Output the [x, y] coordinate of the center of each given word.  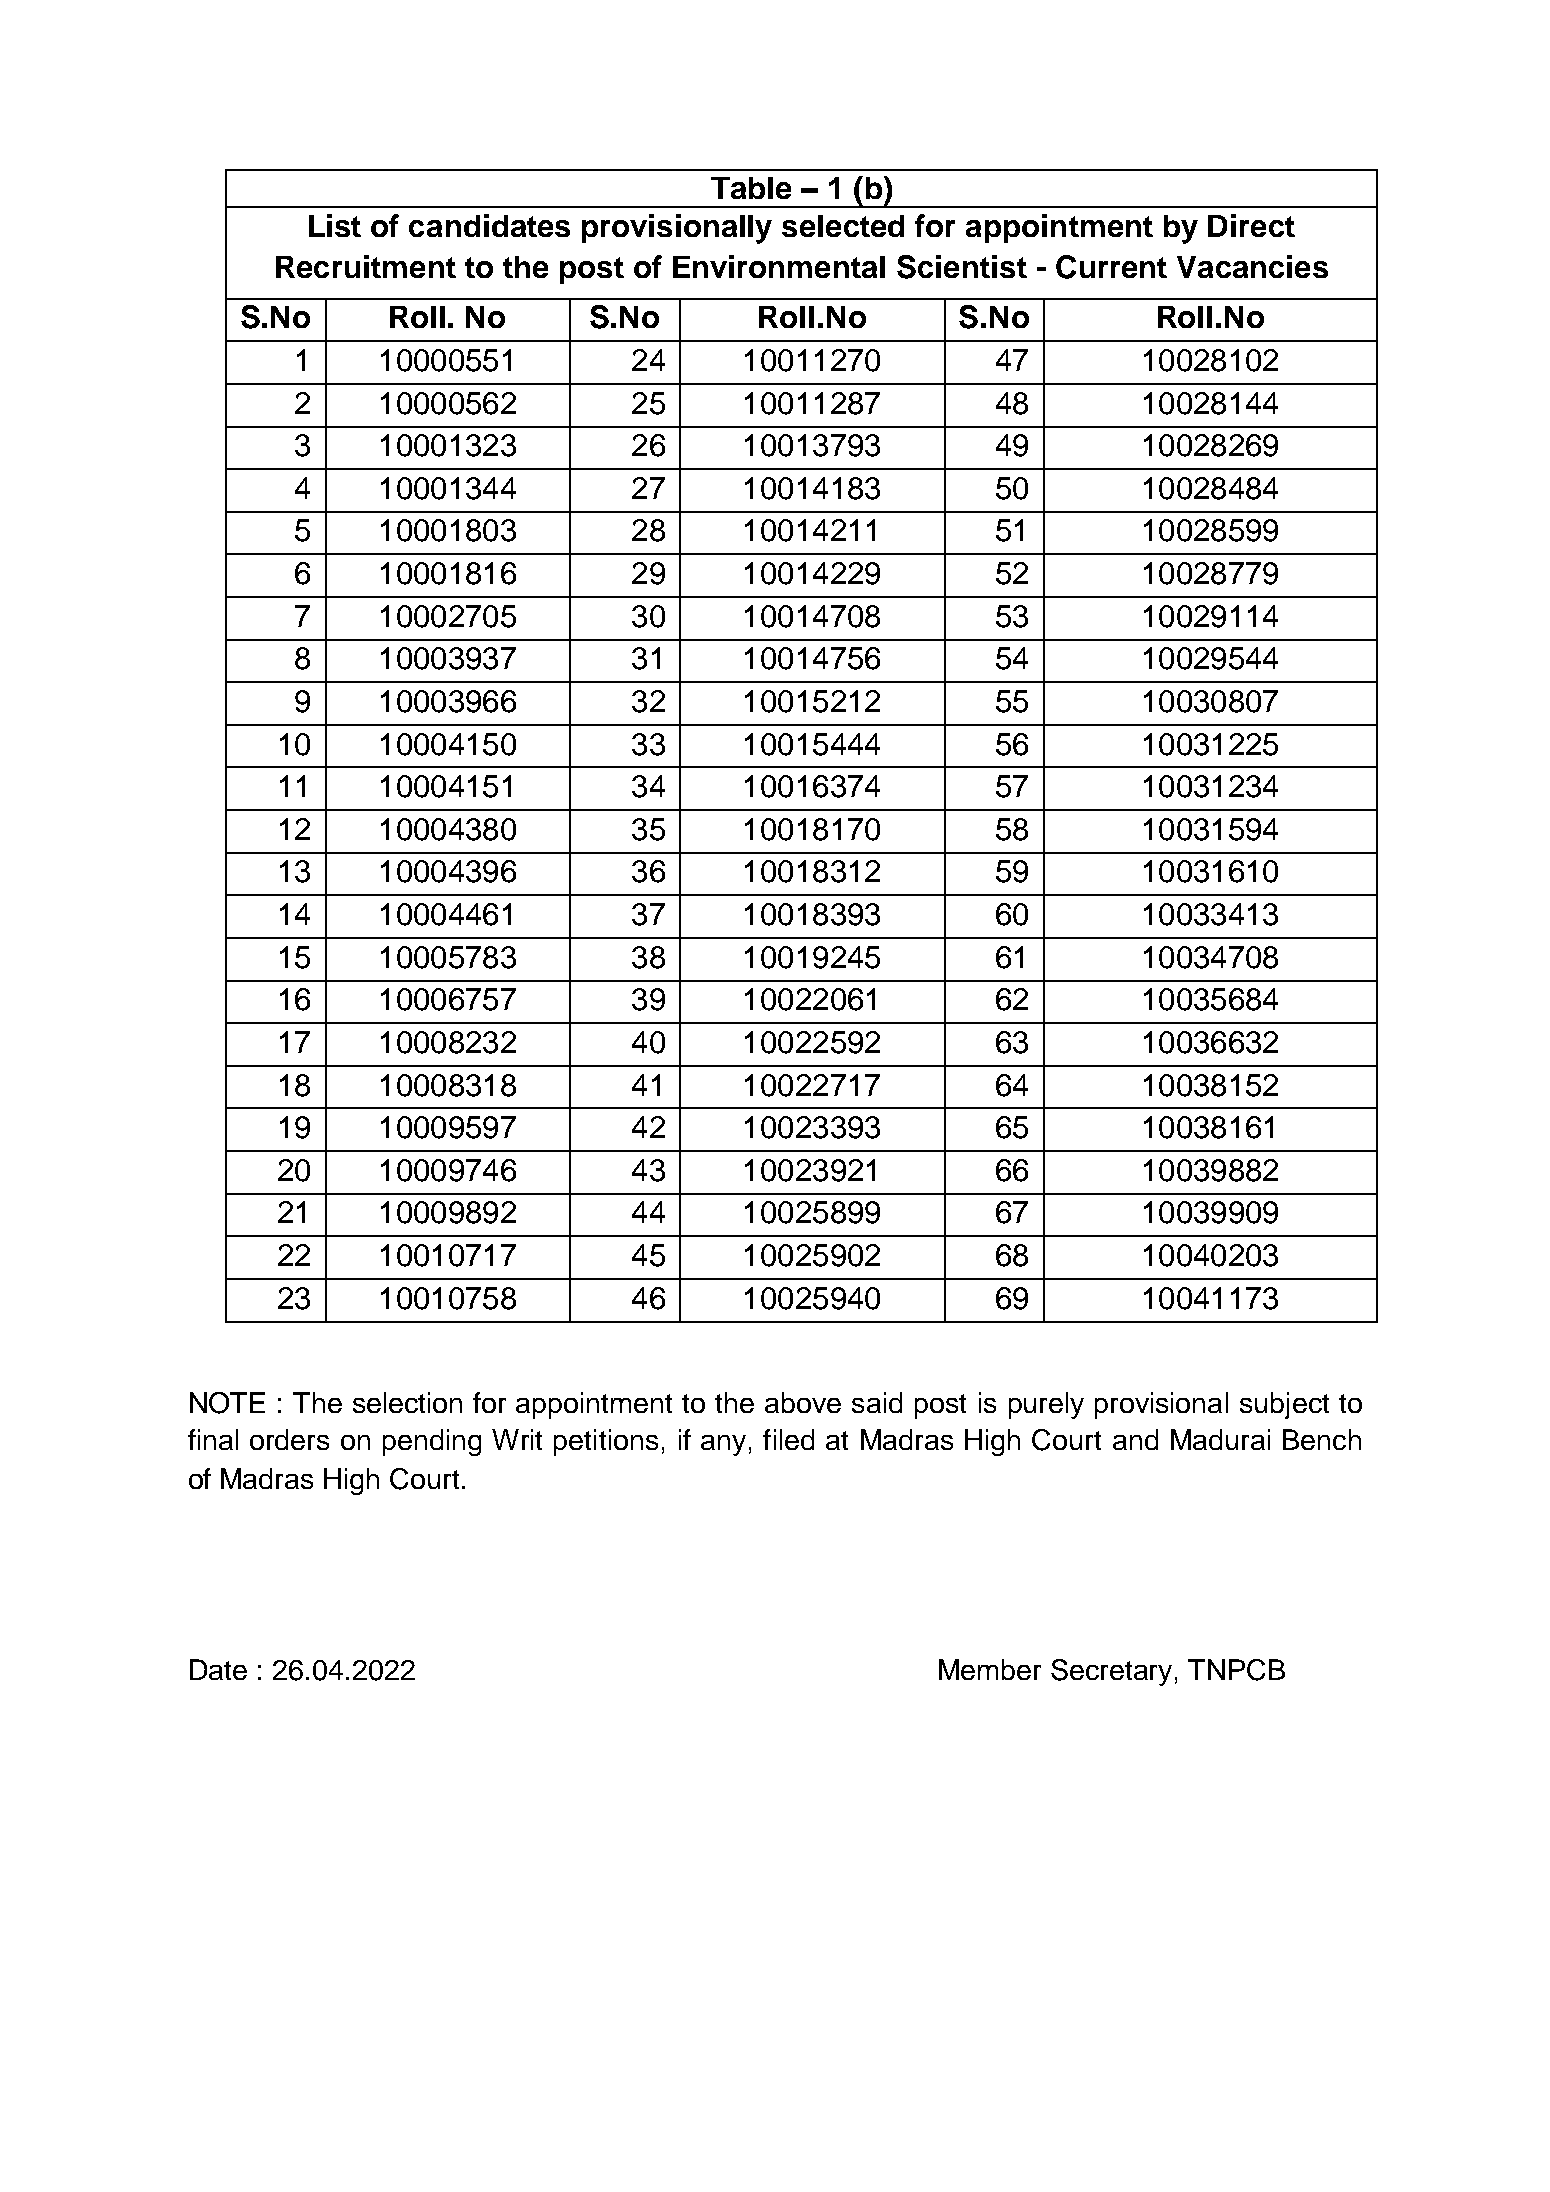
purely [1046, 1405]
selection [407, 1402]
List [335, 225]
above [803, 1402]
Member [990, 1669]
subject [1284, 1405]
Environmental [779, 266]
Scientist [962, 267]
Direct [1251, 225]
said [877, 1402]
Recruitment [366, 266]
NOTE [227, 1403]
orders [289, 1439]
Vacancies [1252, 266]
